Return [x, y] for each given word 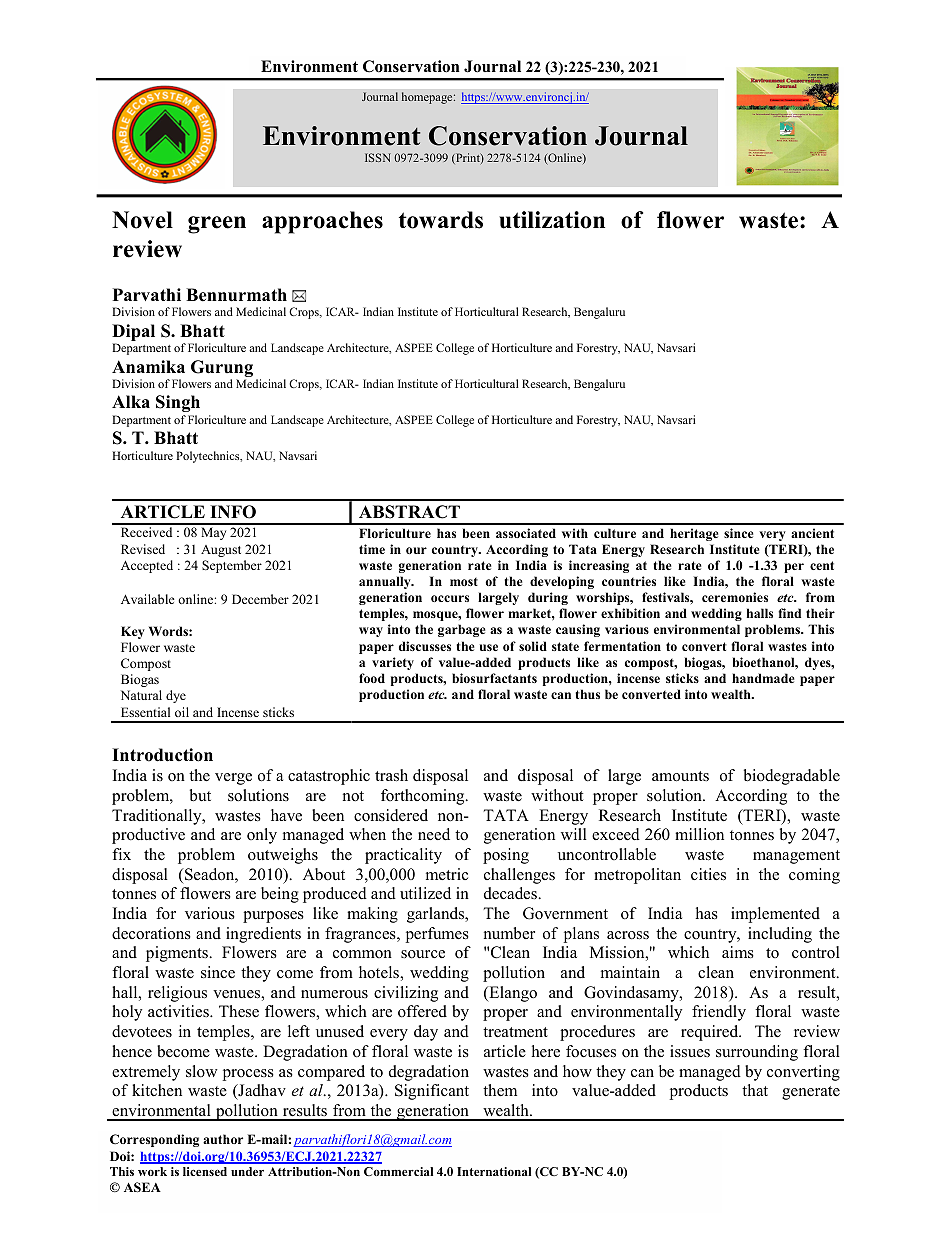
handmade [763, 678]
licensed [205, 1171]
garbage [461, 630]
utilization [552, 220]
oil [182, 712]
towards [441, 220]
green [217, 225]
